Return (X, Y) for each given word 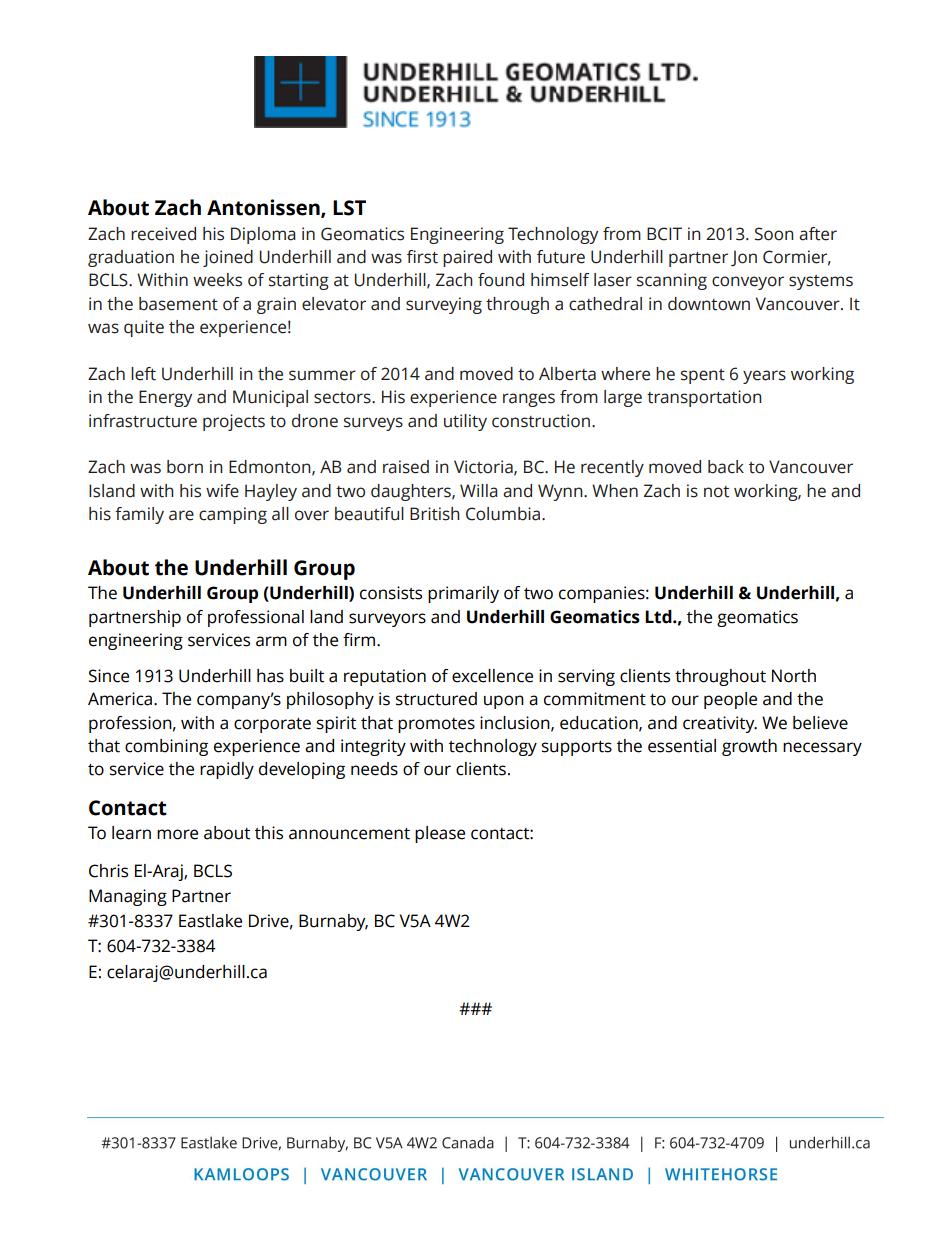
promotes (436, 725)
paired (467, 258)
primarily (463, 594)
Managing (128, 897)
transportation (704, 398)
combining (166, 747)
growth (749, 747)
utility (465, 422)
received (163, 234)
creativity (720, 724)
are (181, 515)
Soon (774, 234)
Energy (165, 398)
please (440, 834)
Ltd (659, 617)
